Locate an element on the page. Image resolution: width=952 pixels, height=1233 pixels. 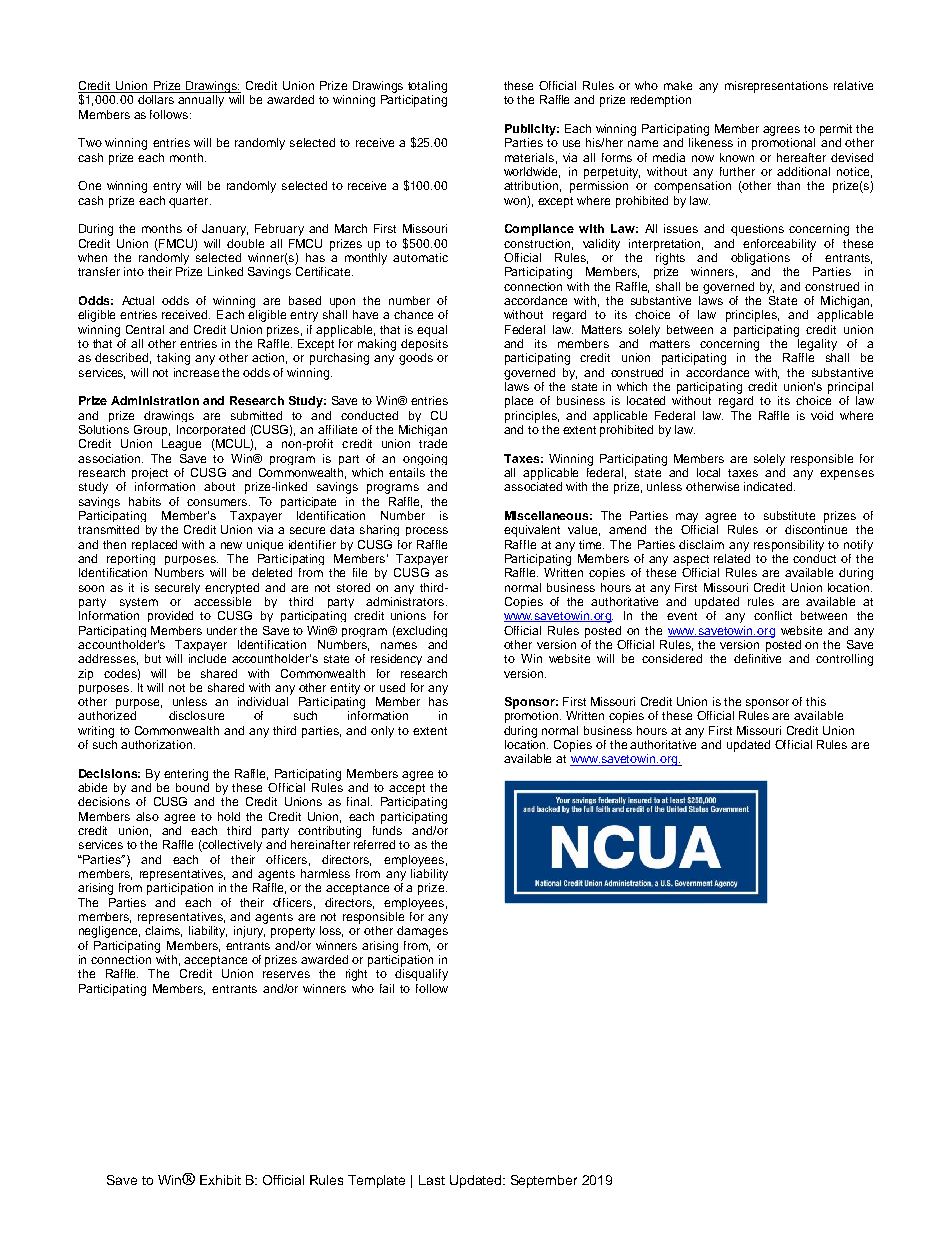
September is located at coordinates (544, 1181).
